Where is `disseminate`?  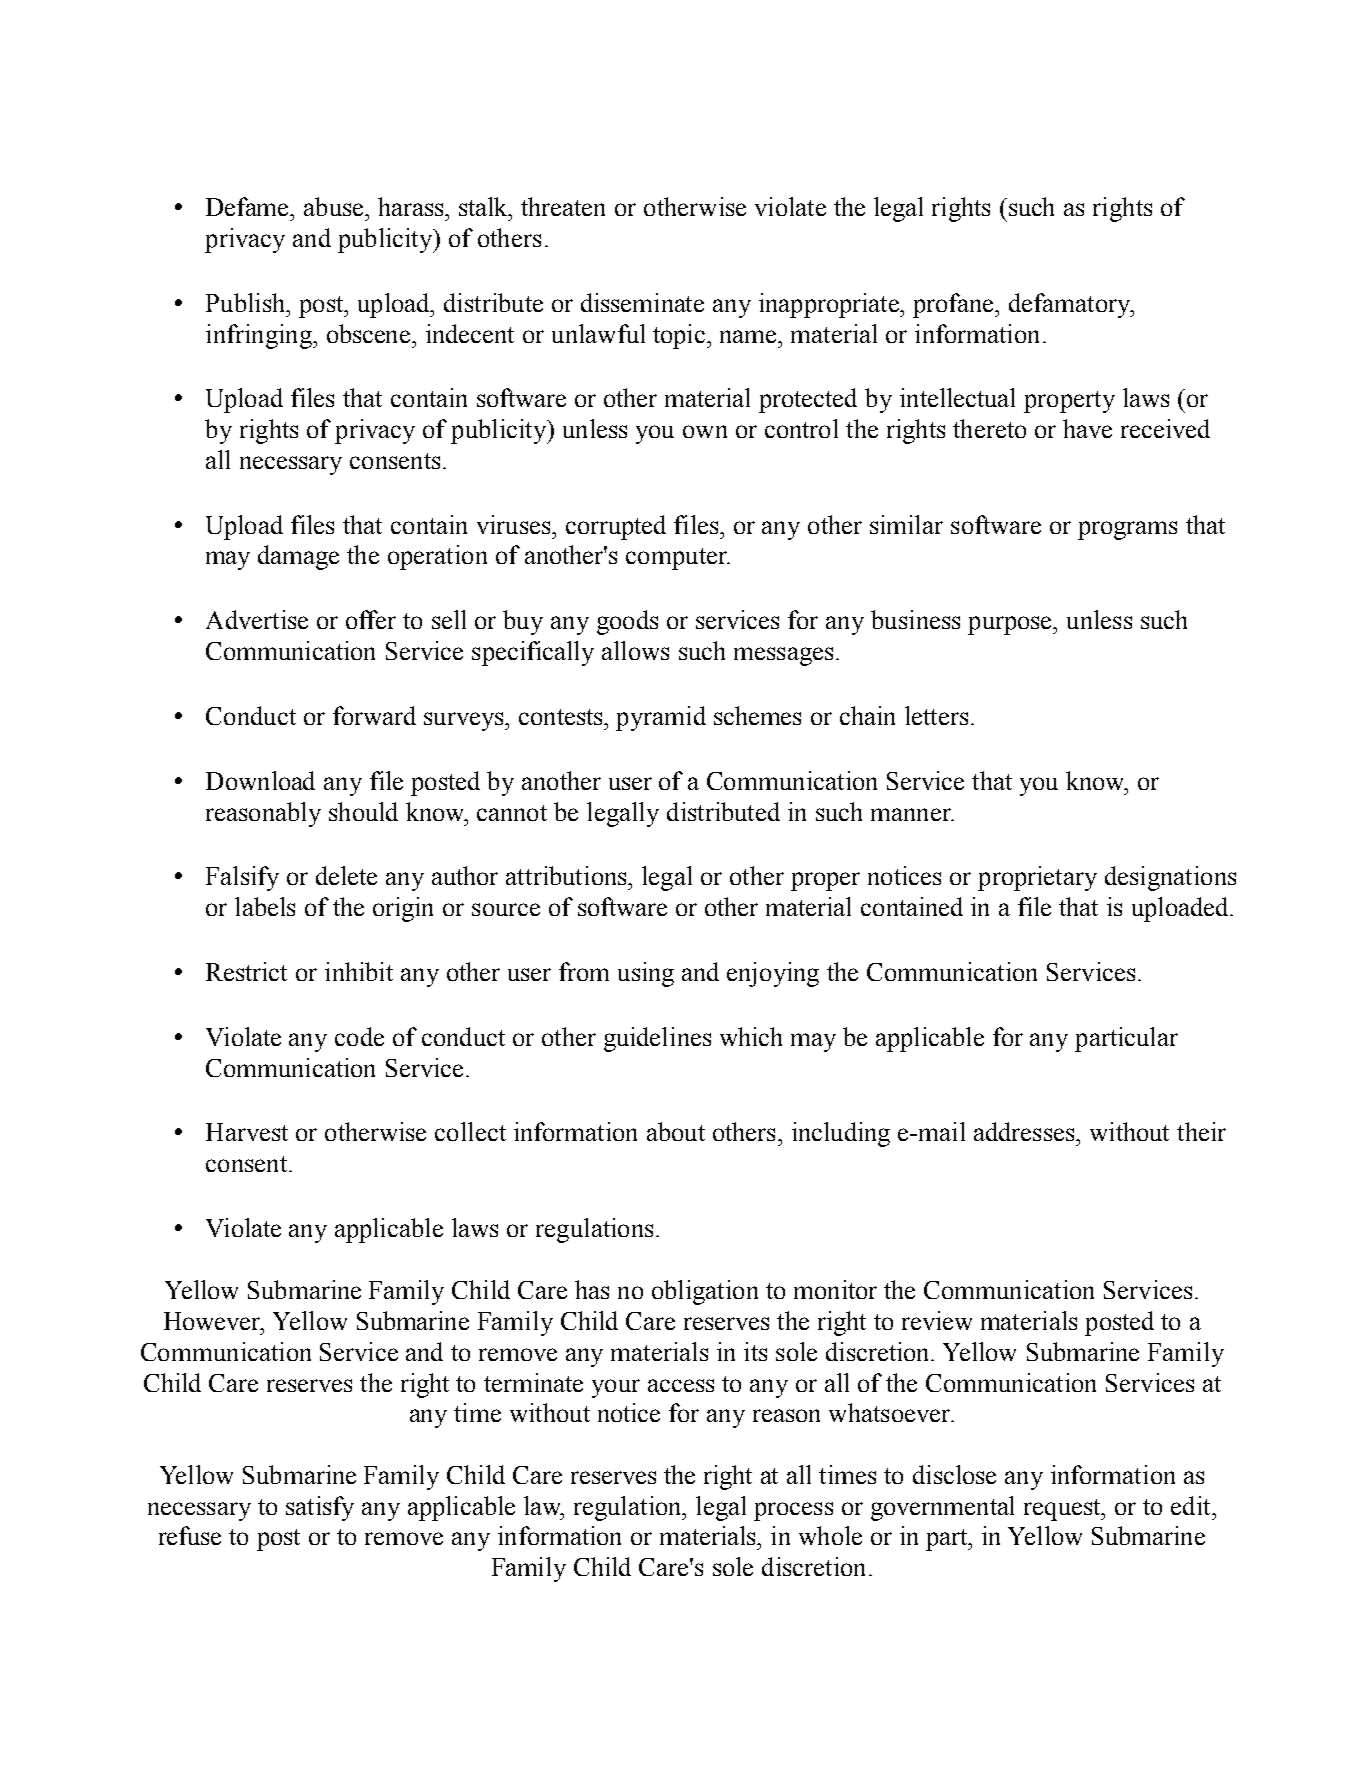
disseminate is located at coordinates (642, 302).
